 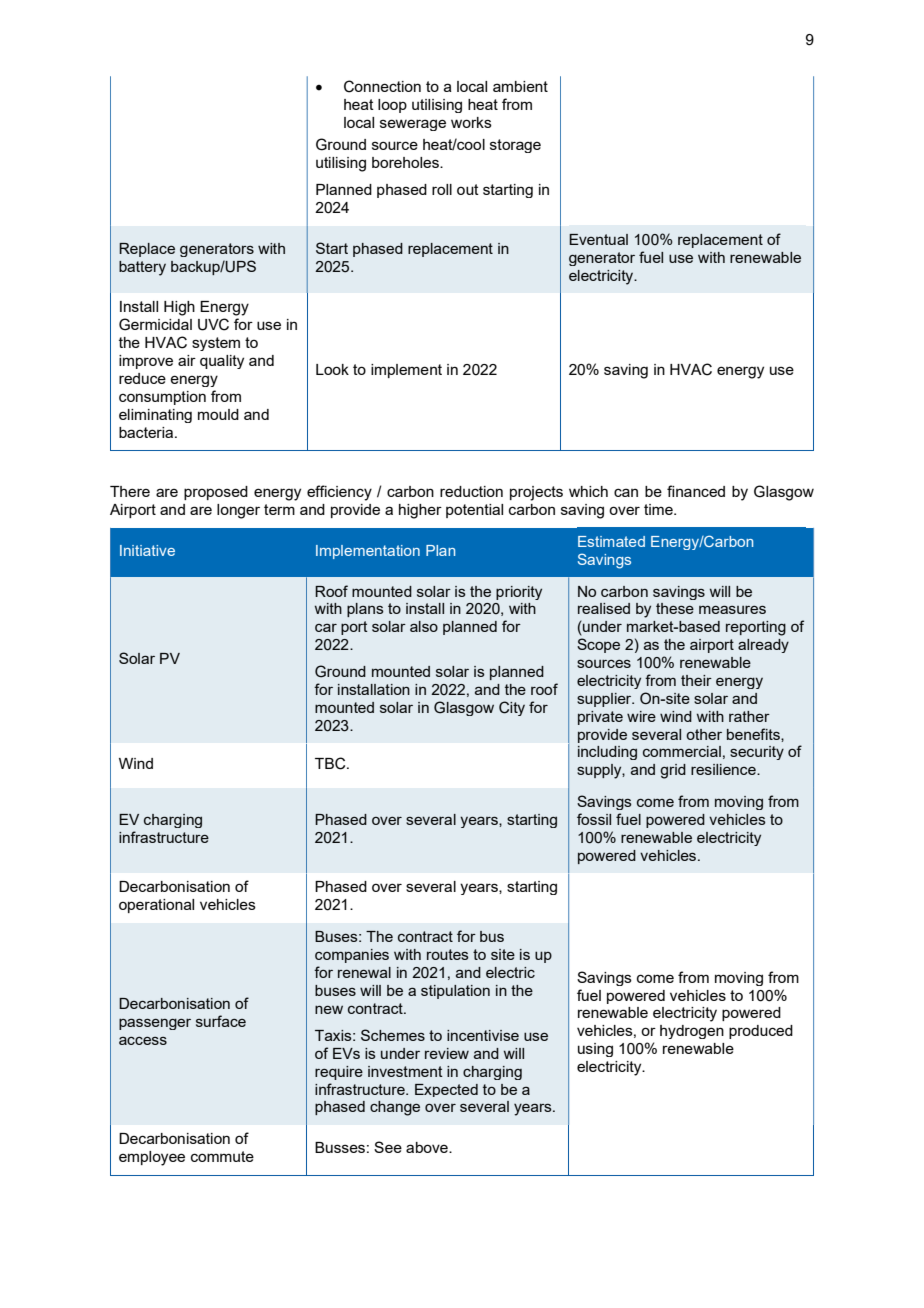 What do you see at coordinates (424, 626) in the screenshot?
I see `also` at bounding box center [424, 626].
